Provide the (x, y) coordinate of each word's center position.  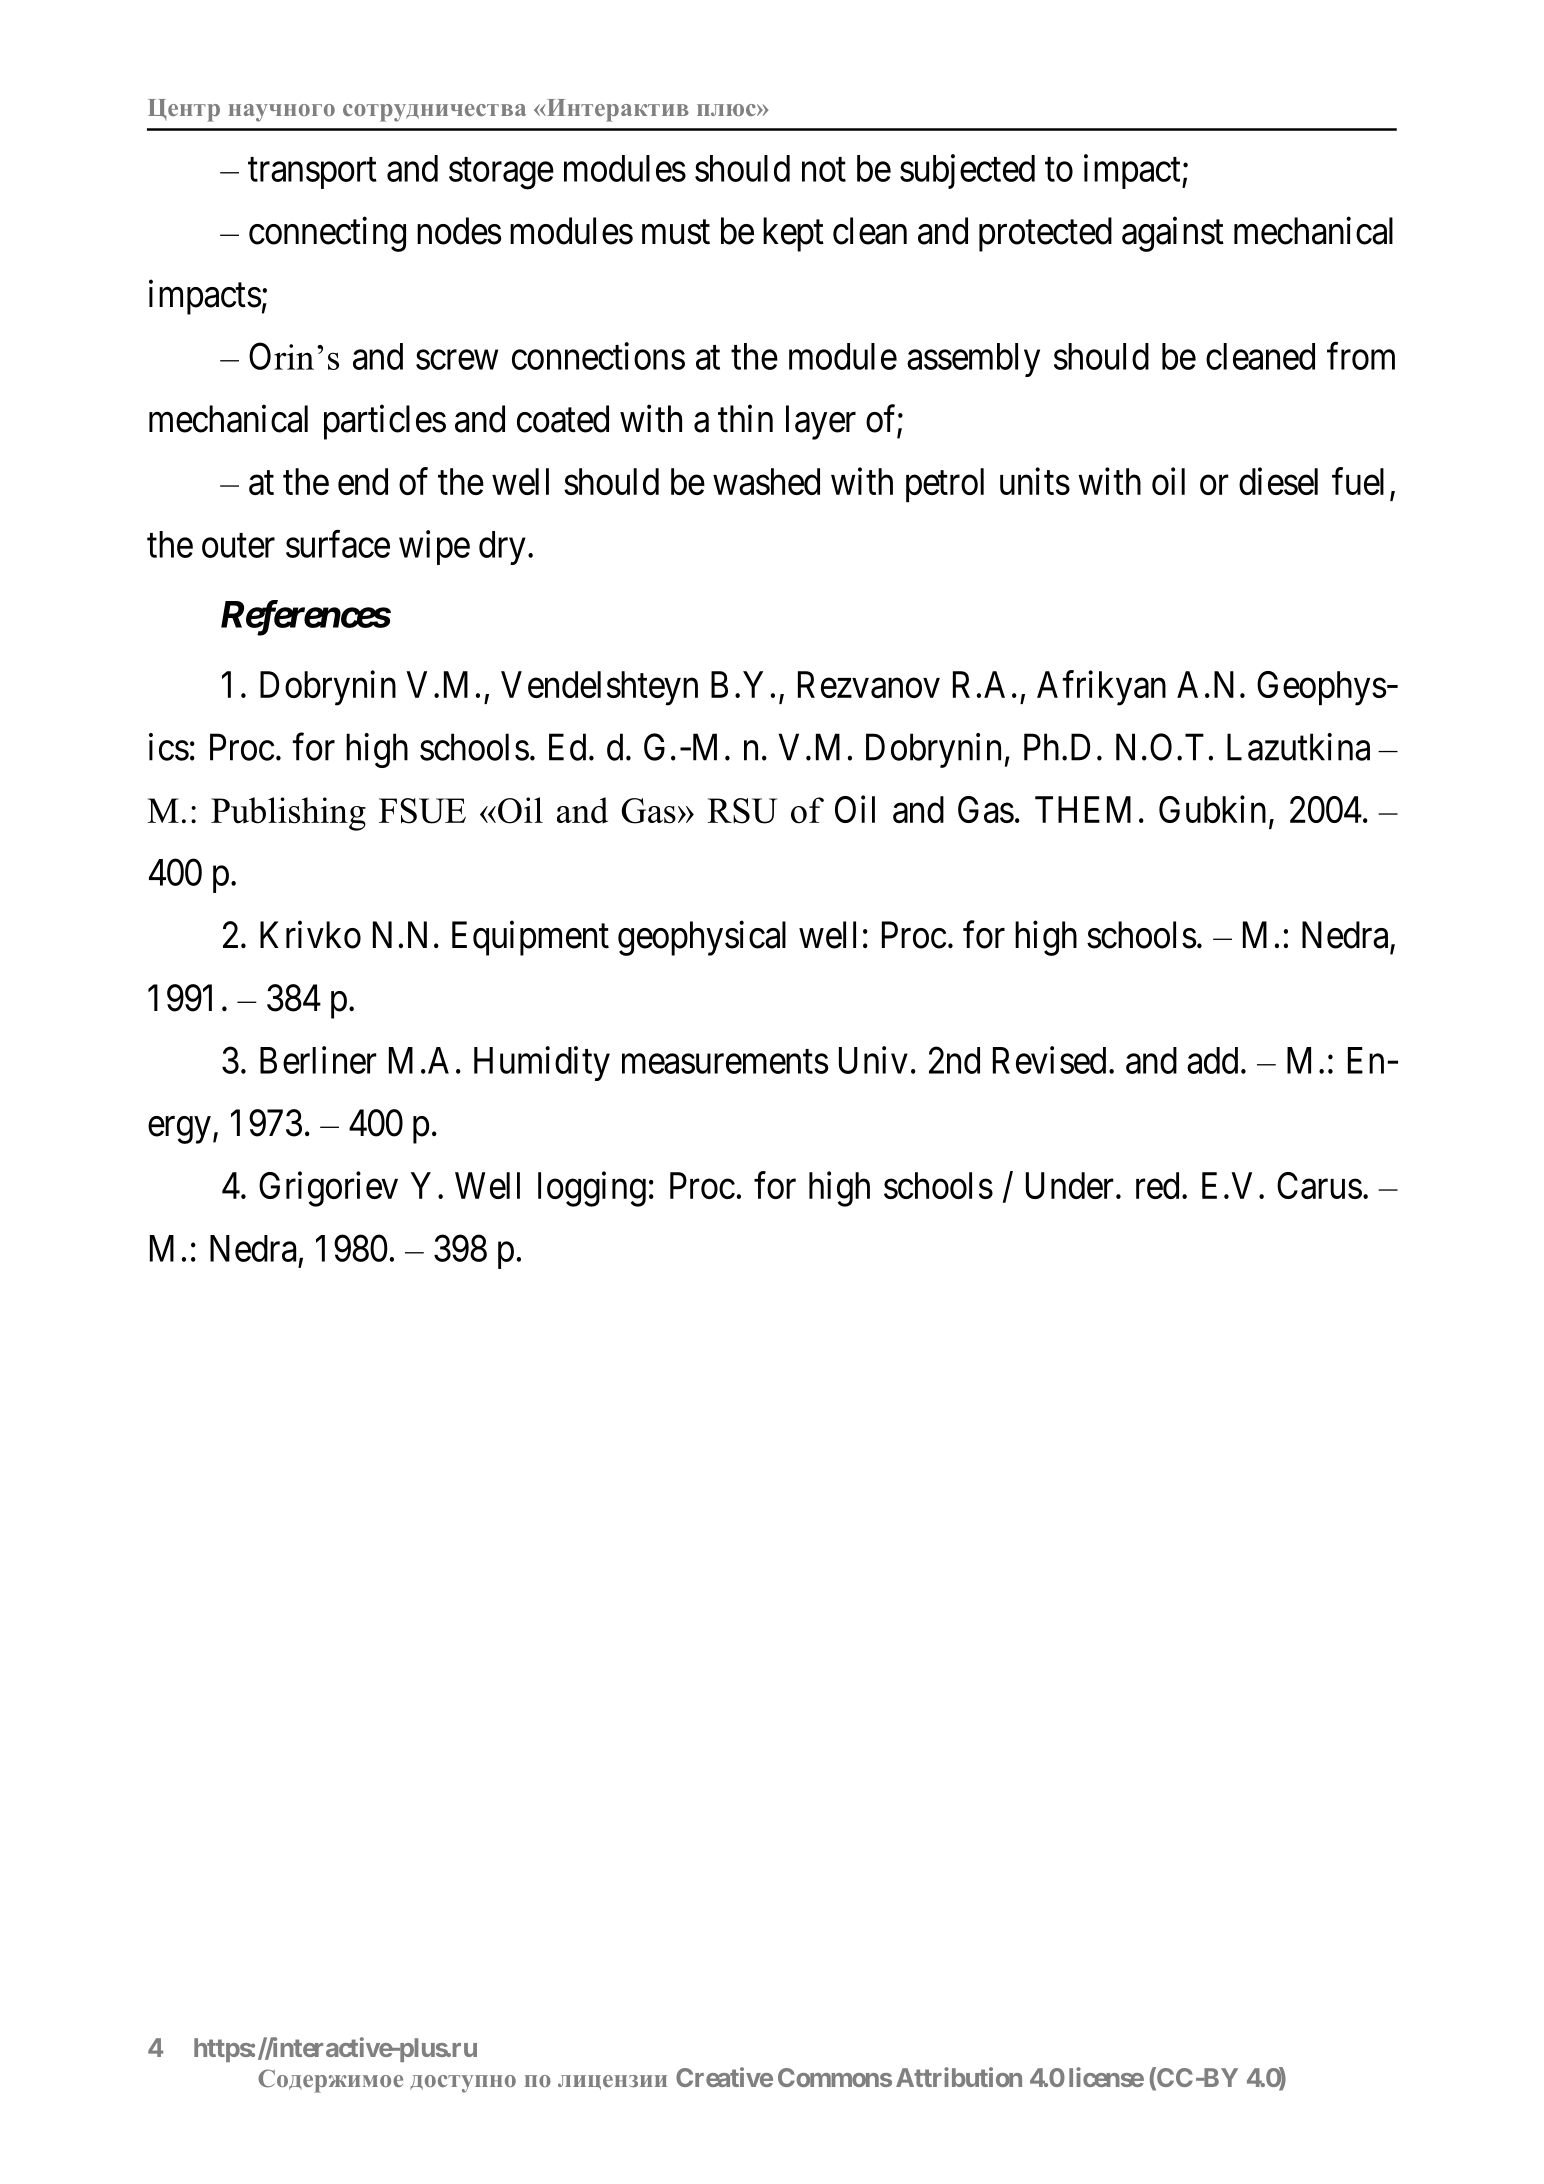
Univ (873, 1060)
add (1212, 1060)
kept (793, 234)
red (1157, 1185)
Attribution (959, 2077)
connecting (327, 234)
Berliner (318, 1060)
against (1173, 234)
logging (592, 1189)
